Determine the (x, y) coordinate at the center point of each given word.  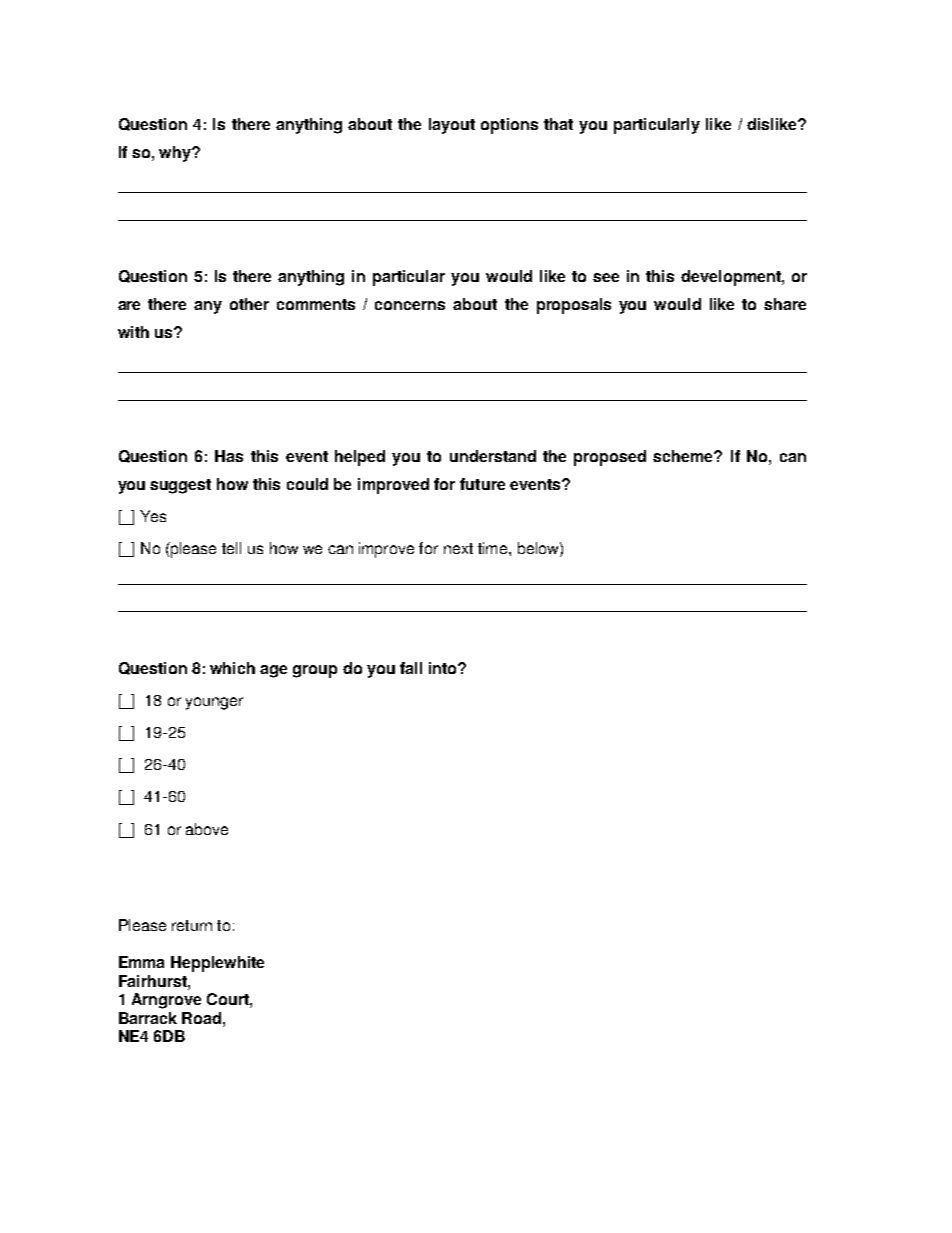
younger (214, 703)
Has (229, 456)
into (444, 668)
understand (493, 456)
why (176, 154)
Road (203, 1018)
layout (452, 126)
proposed (610, 458)
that (558, 124)
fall (411, 668)
